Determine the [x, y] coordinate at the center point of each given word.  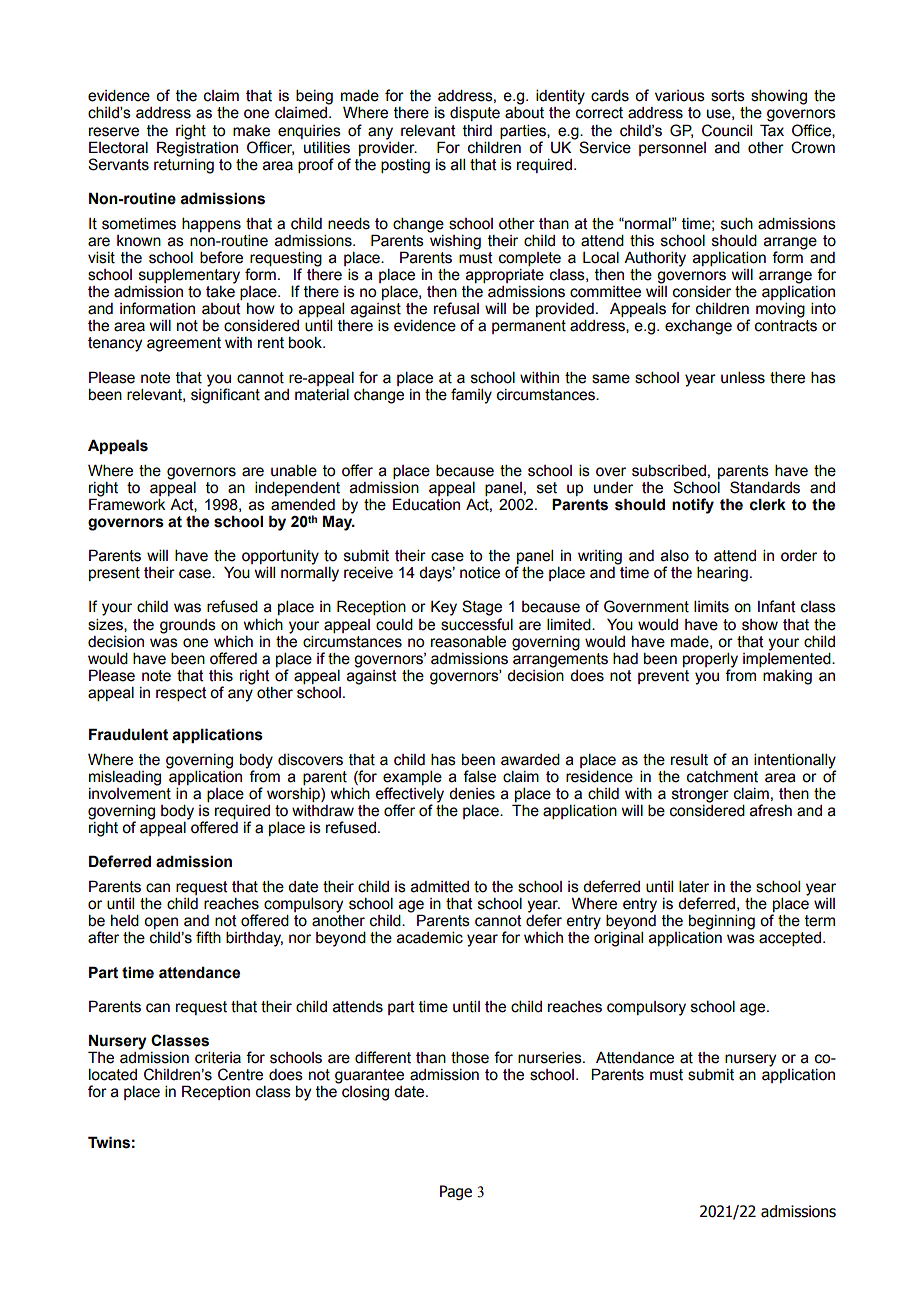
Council [727, 130]
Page [456, 1192]
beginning [722, 922]
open [161, 923]
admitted [440, 887]
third [477, 131]
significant [225, 395]
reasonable [468, 642]
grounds [188, 626]
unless [743, 378]
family [471, 396]
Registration [197, 148]
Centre [240, 1074]
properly [710, 660]
